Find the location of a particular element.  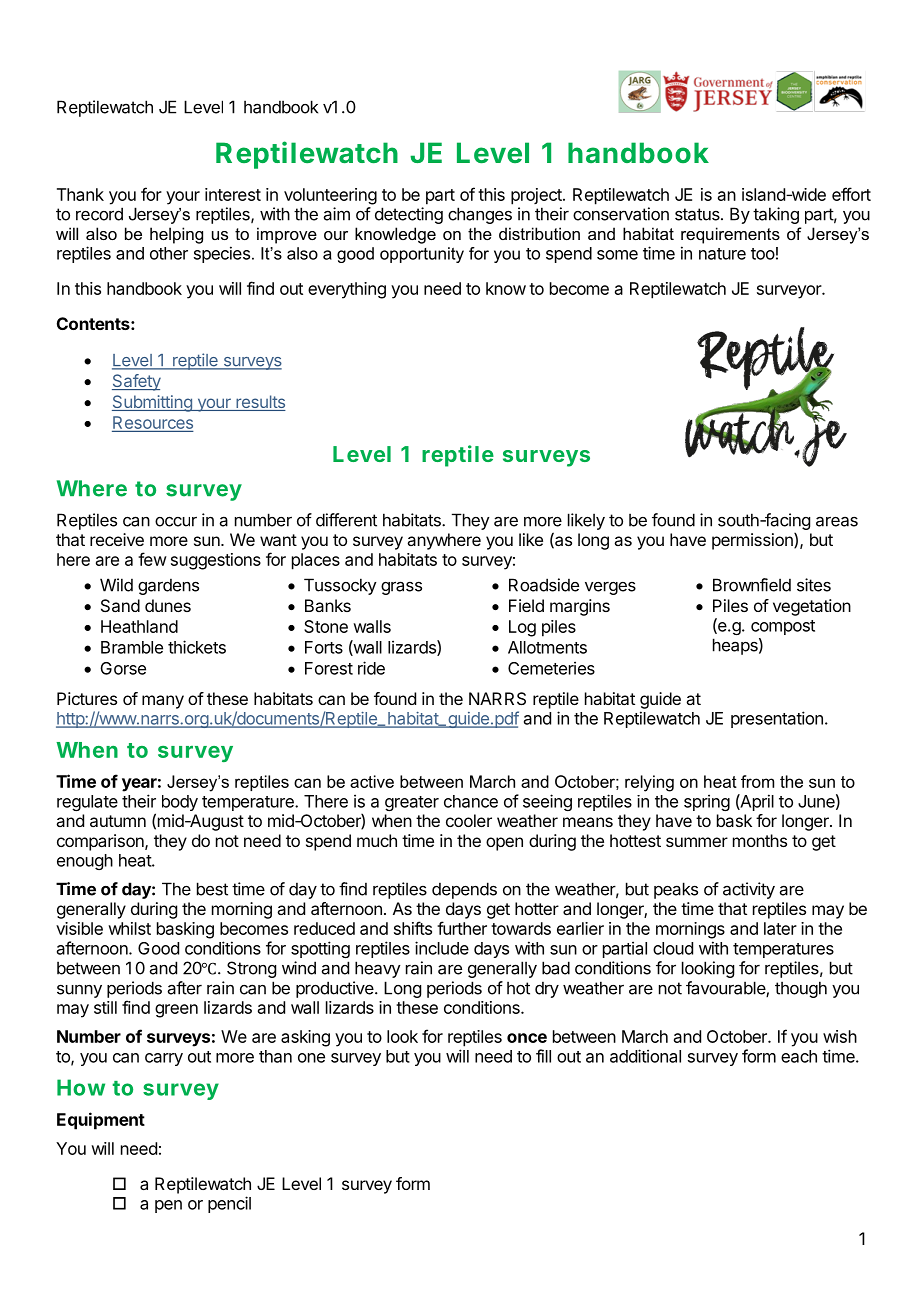

helping is located at coordinates (176, 235).
